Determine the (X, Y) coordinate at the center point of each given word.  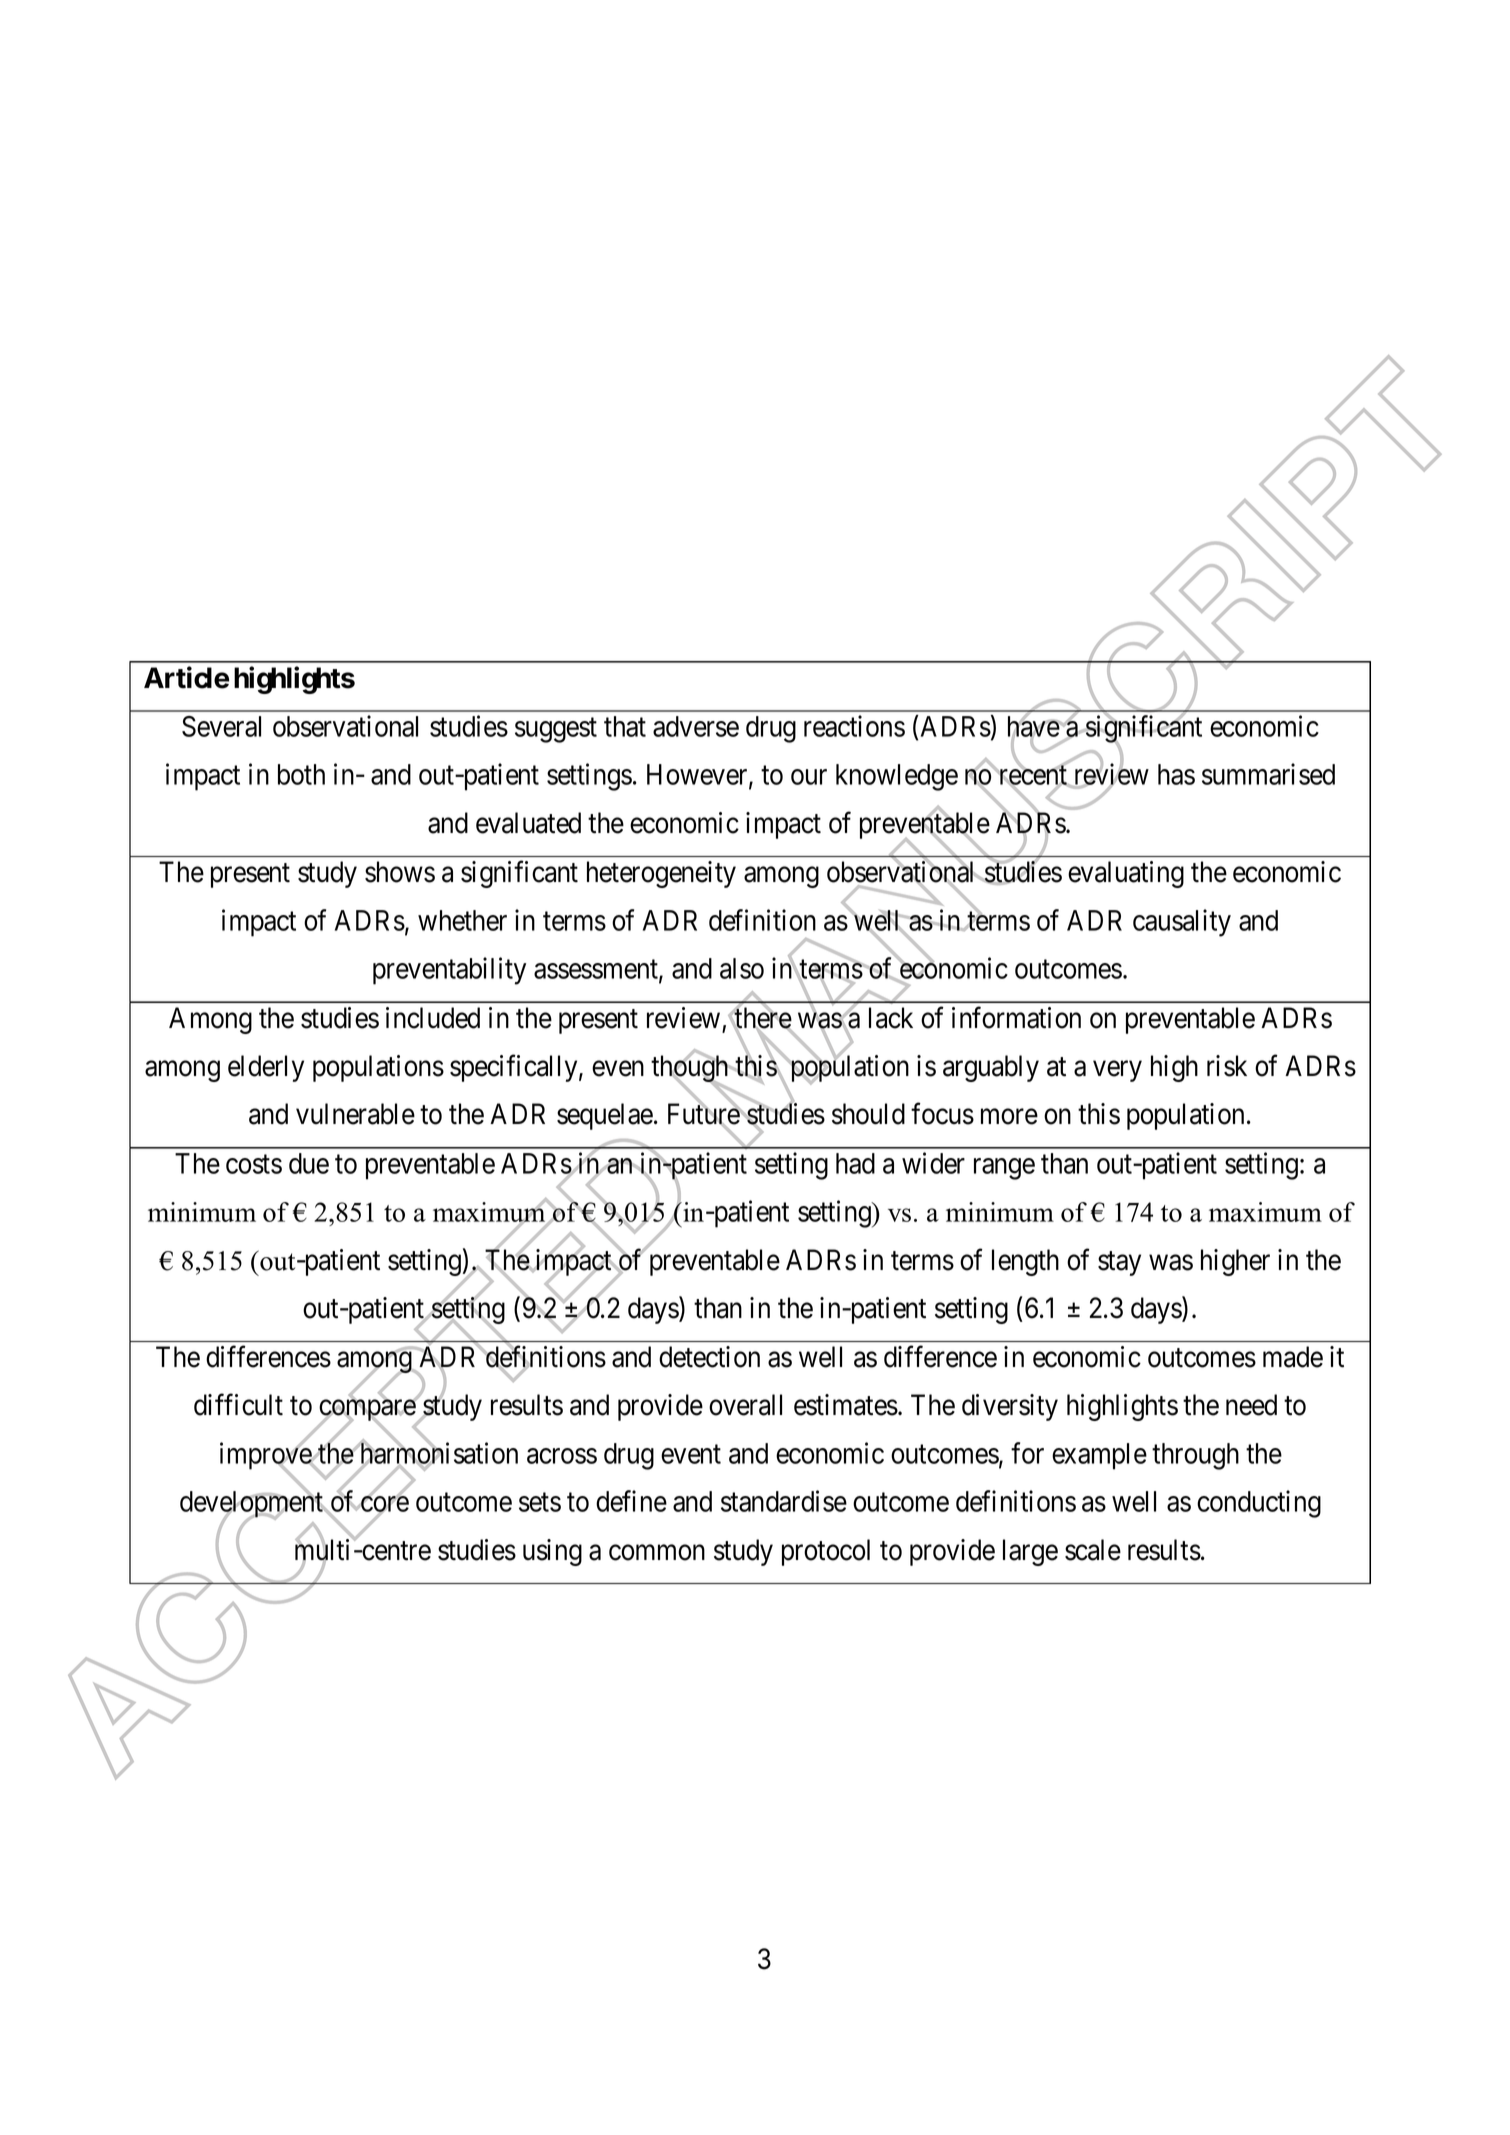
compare (368, 1412)
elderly (266, 1068)
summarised (1268, 774)
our (809, 777)
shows (400, 872)
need (1251, 1405)
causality (1182, 923)
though (691, 1070)
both (301, 774)
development (253, 1505)
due (309, 1163)
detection (709, 1357)
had (855, 1163)
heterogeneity (661, 874)
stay (1119, 1263)
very (1117, 1071)
